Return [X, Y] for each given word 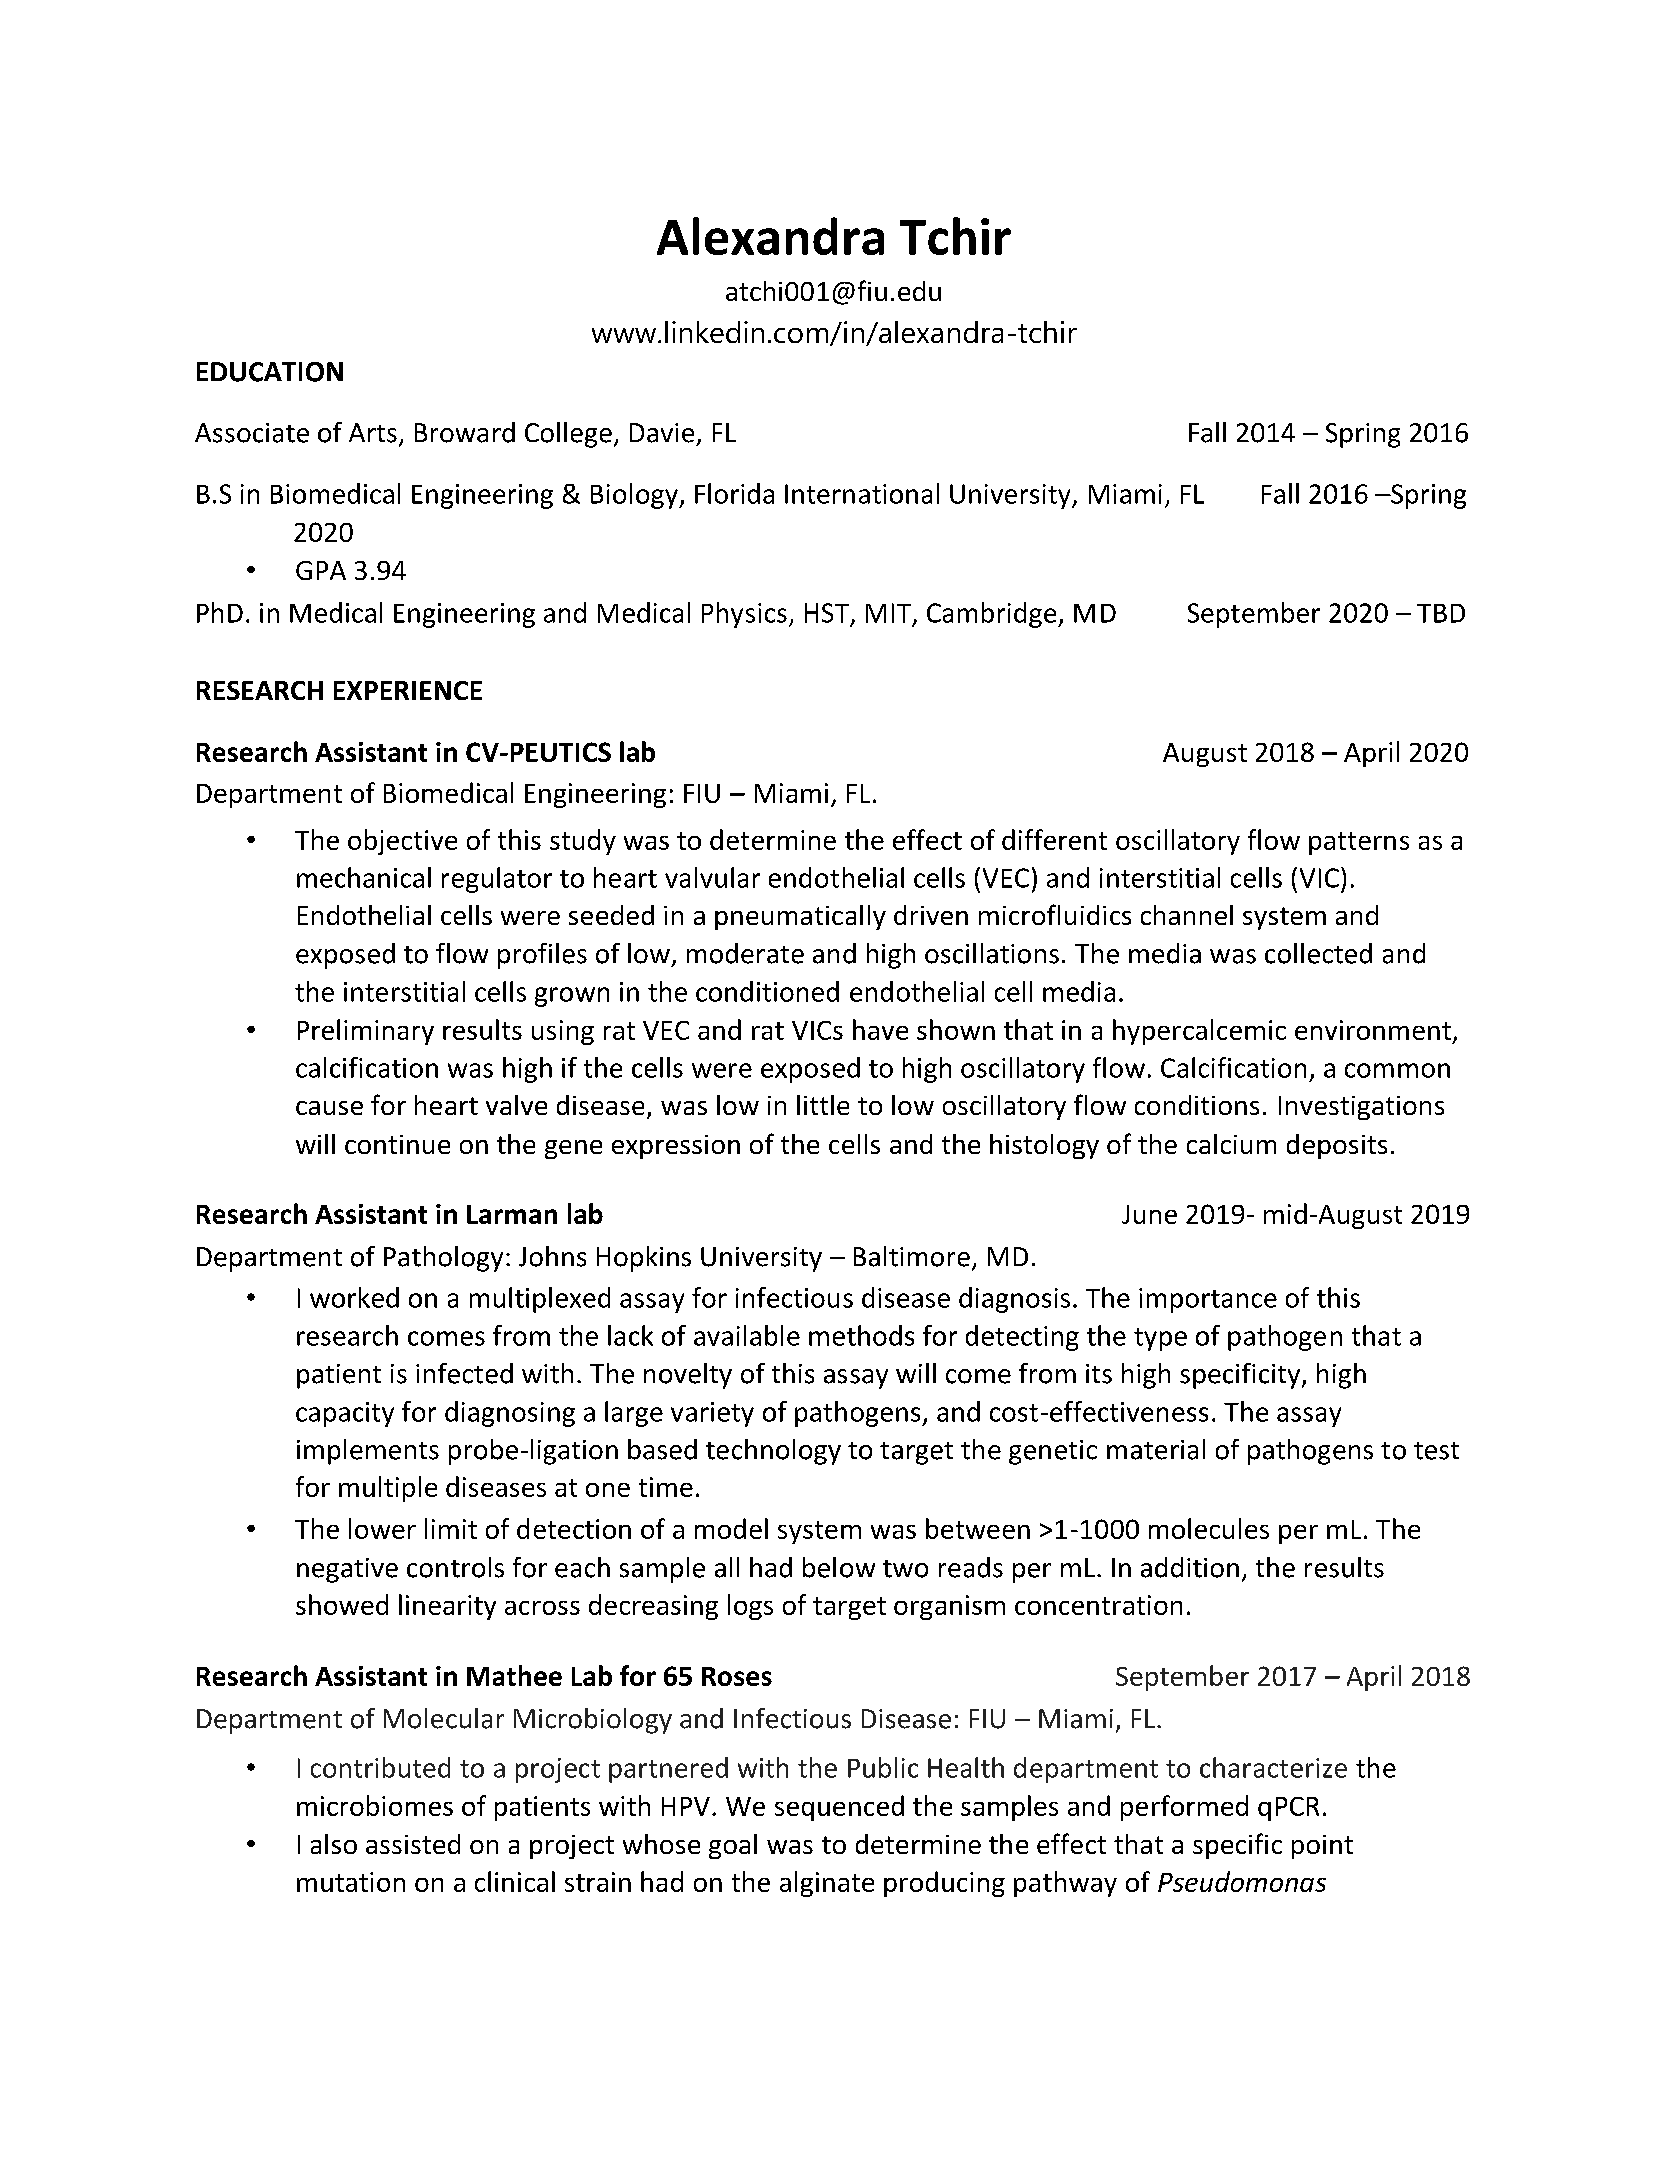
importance [1208, 1300]
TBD [1441, 613]
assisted [413, 1844]
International [862, 493]
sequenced [839, 1808]
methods [861, 1335]
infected [464, 1373]
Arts [373, 433]
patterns [1359, 843]
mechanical [364, 877]
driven [931, 915]
